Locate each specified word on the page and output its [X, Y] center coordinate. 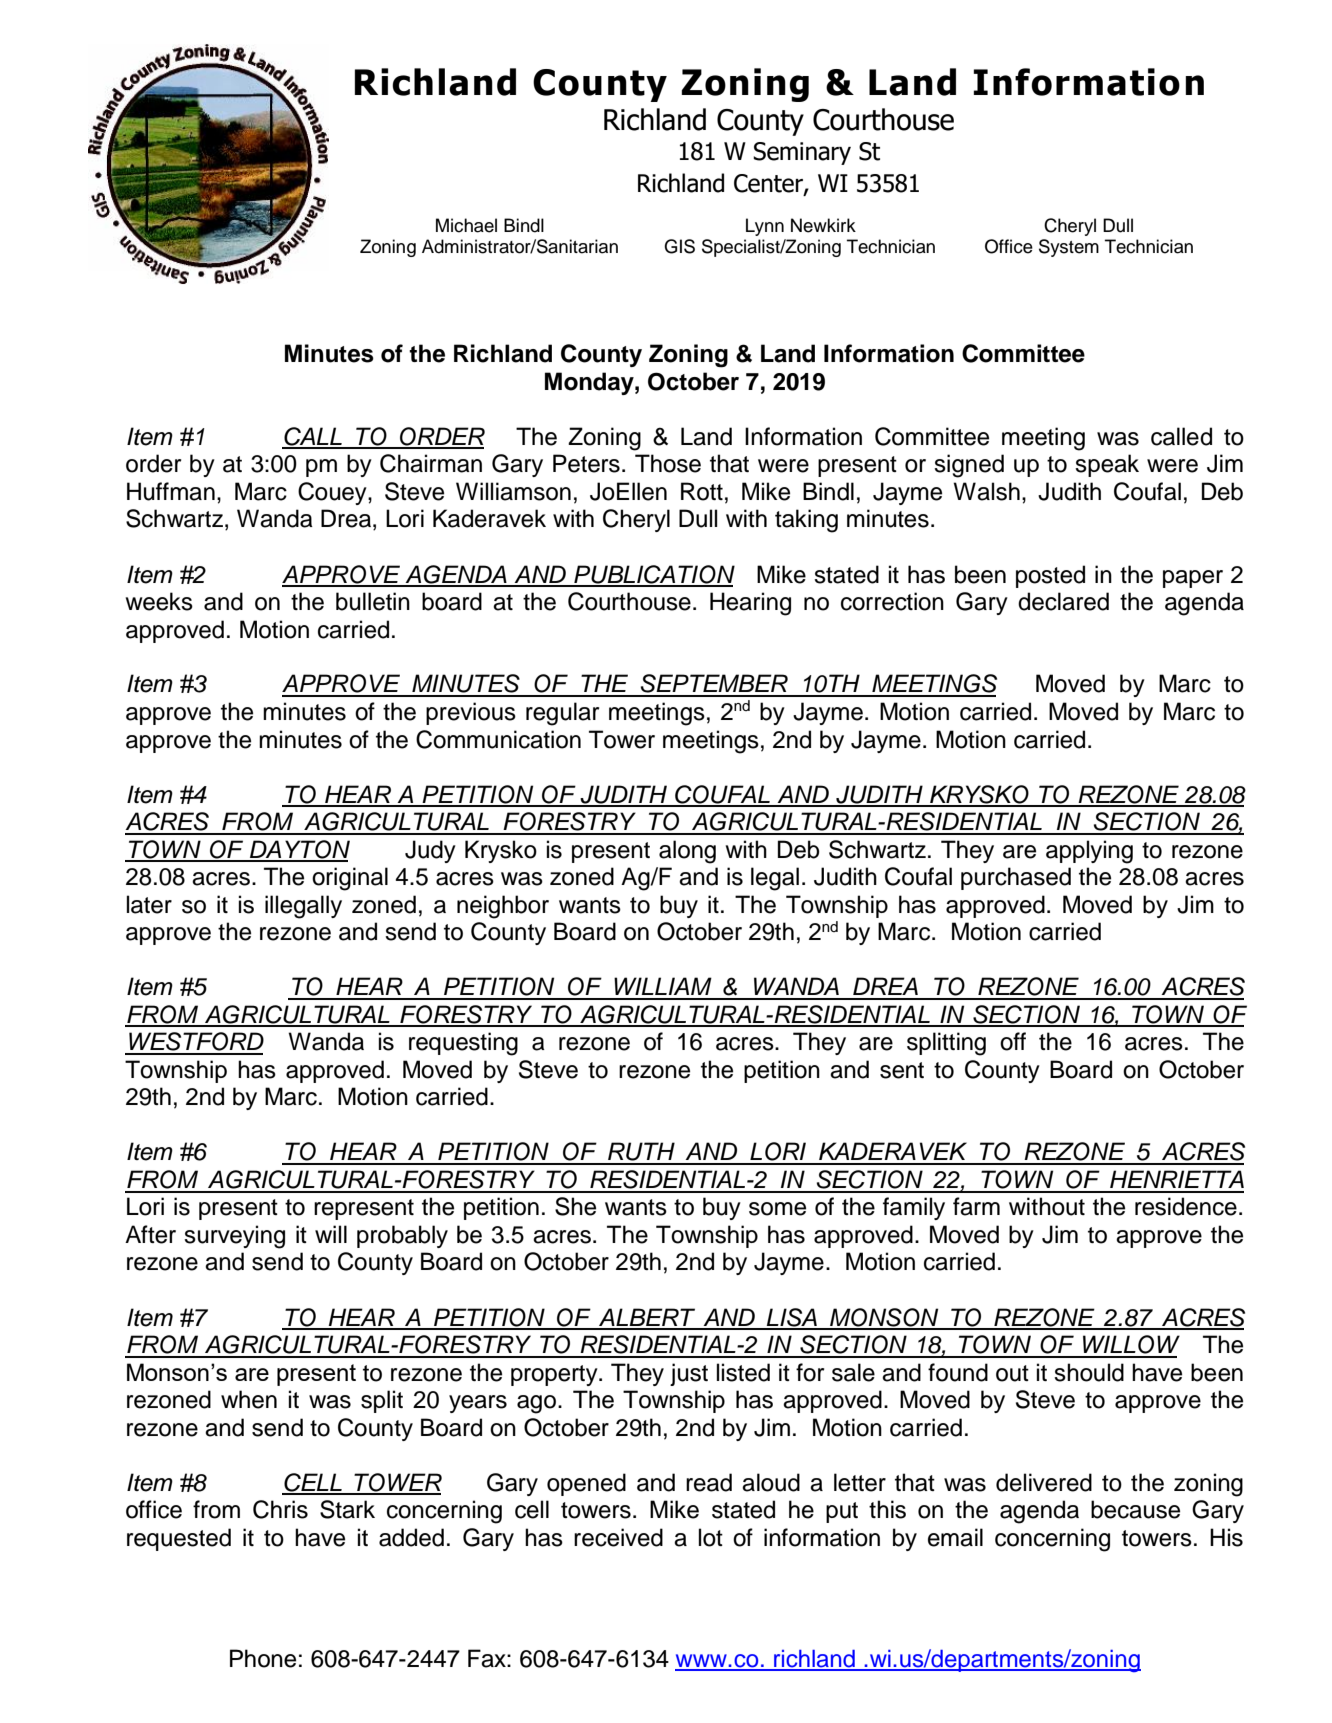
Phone [263, 1658]
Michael [466, 225]
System [1069, 248]
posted [1050, 576]
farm [976, 1206]
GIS [679, 246]
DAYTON [299, 850]
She [575, 1206]
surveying [234, 1237]
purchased [1016, 878]
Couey [333, 493]
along [687, 852]
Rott [702, 491]
